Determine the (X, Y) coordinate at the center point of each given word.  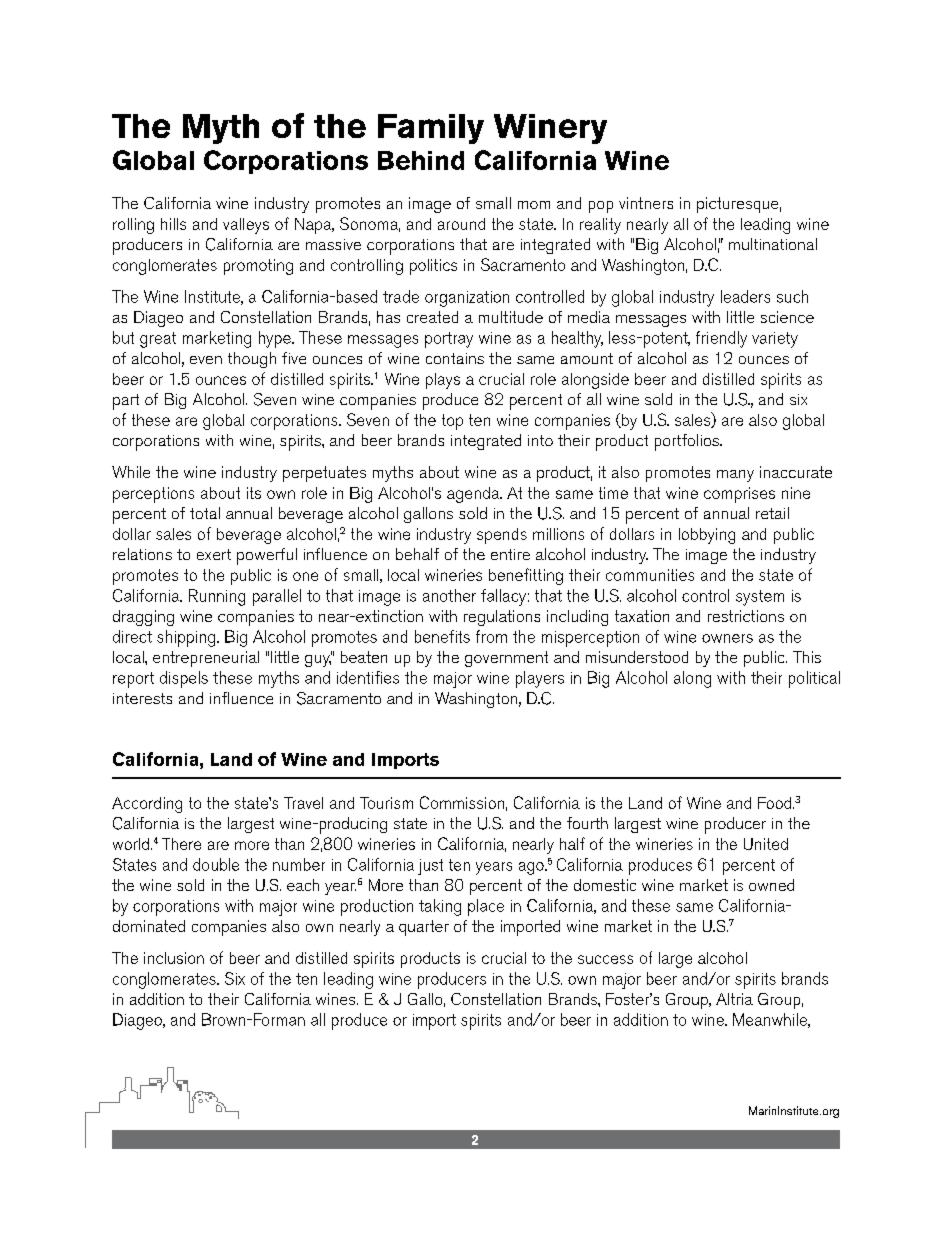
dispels (184, 679)
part (126, 402)
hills (173, 224)
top (452, 422)
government (506, 659)
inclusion (174, 958)
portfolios (688, 442)
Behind (421, 160)
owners (727, 638)
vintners (646, 203)
